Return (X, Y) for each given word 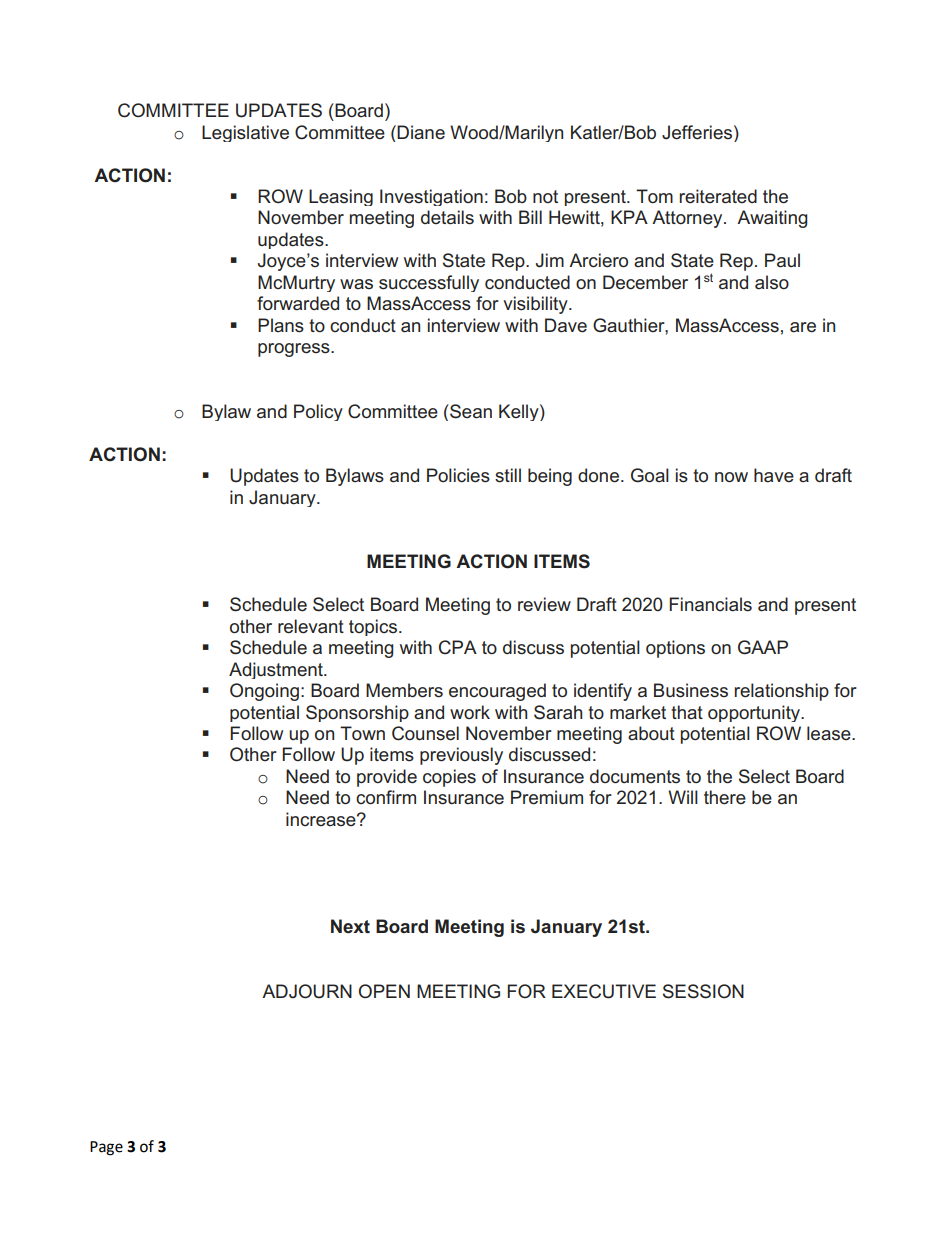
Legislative (245, 133)
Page (106, 1148)
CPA (458, 647)
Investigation (431, 197)
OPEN (384, 991)
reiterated (718, 196)
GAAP (763, 647)
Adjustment (277, 670)
